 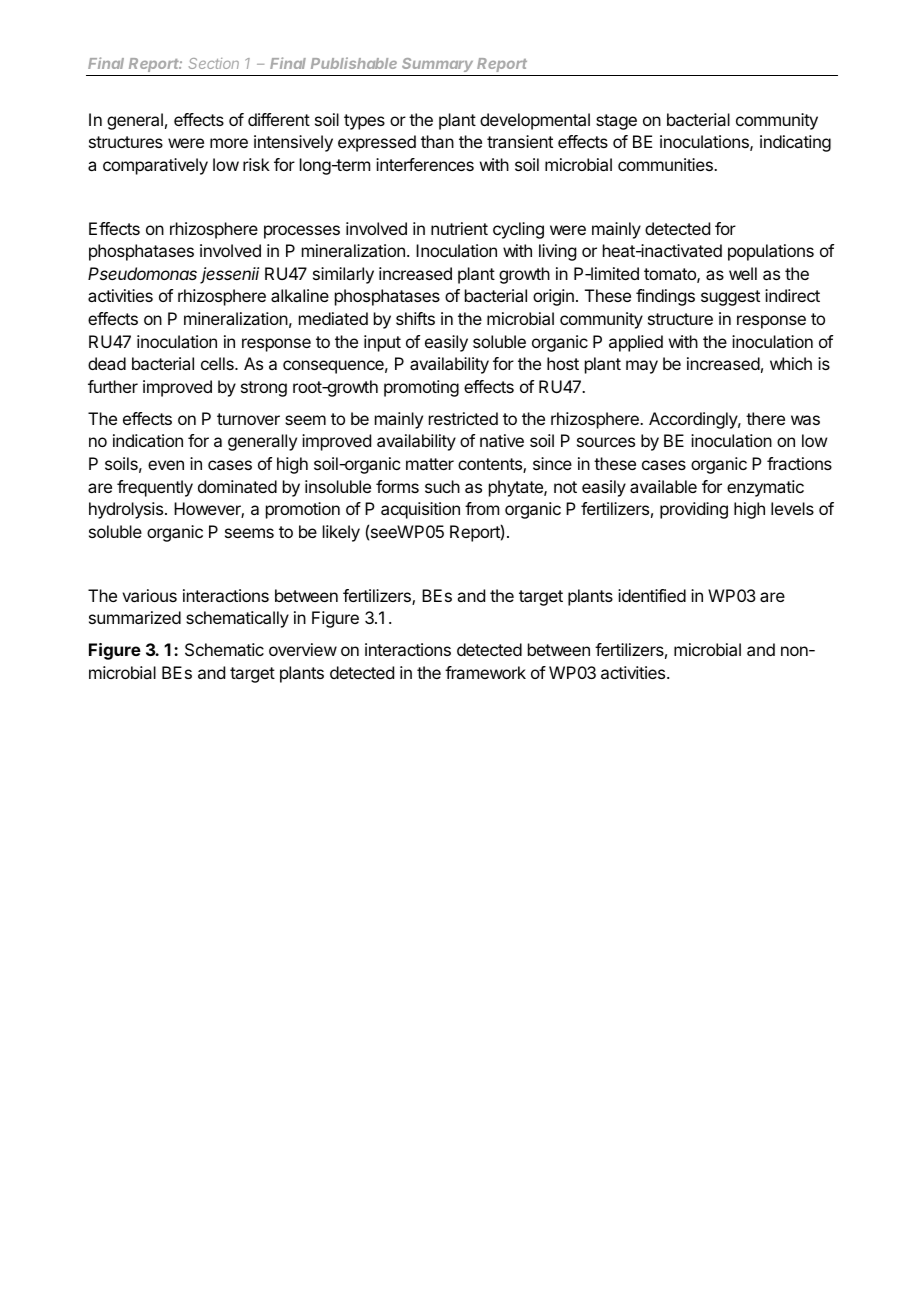 I want to click on which, so click(x=791, y=363).
